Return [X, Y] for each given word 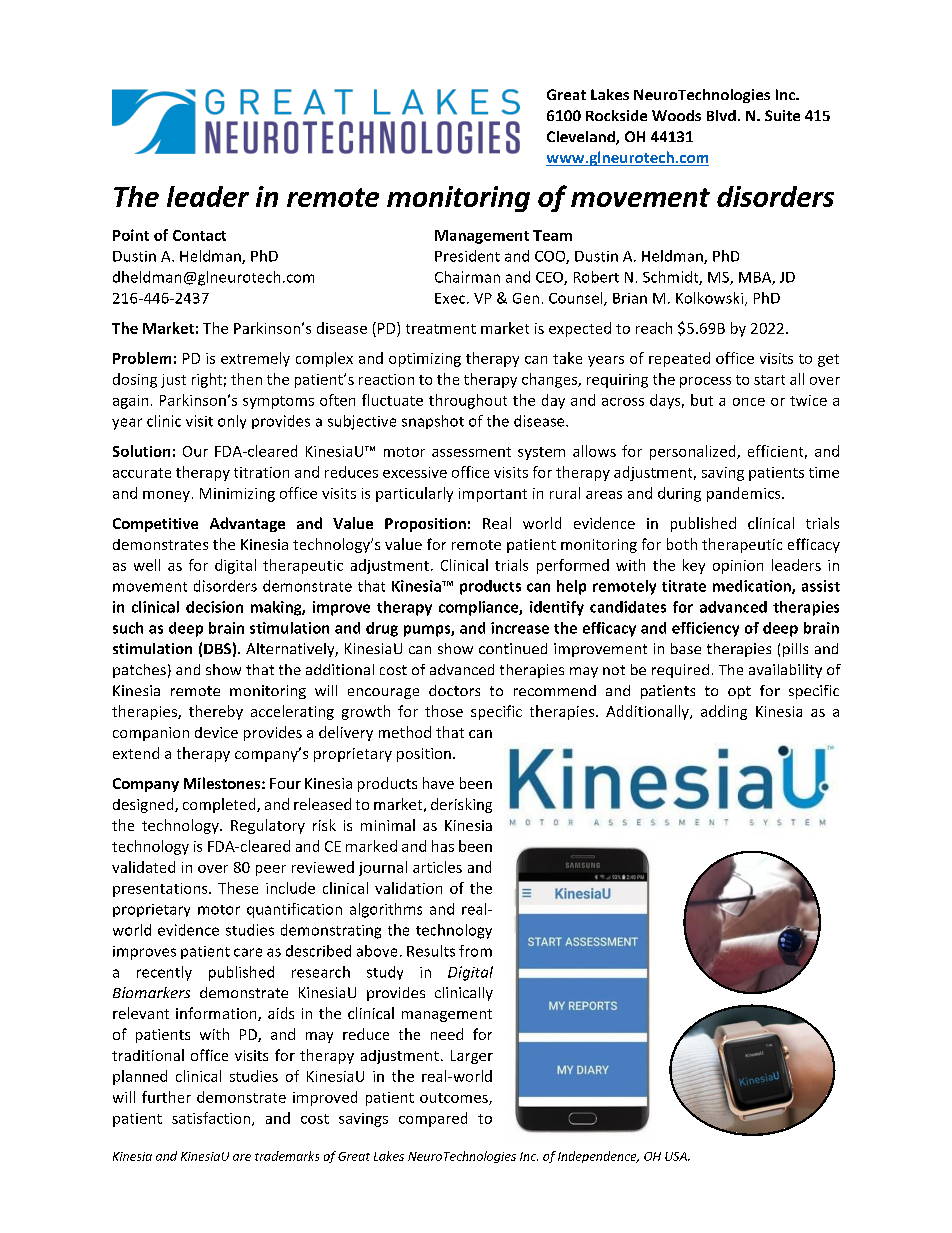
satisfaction [212, 1119]
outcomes [455, 1099]
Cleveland [582, 138]
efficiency [705, 629]
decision [214, 607]
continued [513, 648]
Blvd [721, 115]
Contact [199, 235]
